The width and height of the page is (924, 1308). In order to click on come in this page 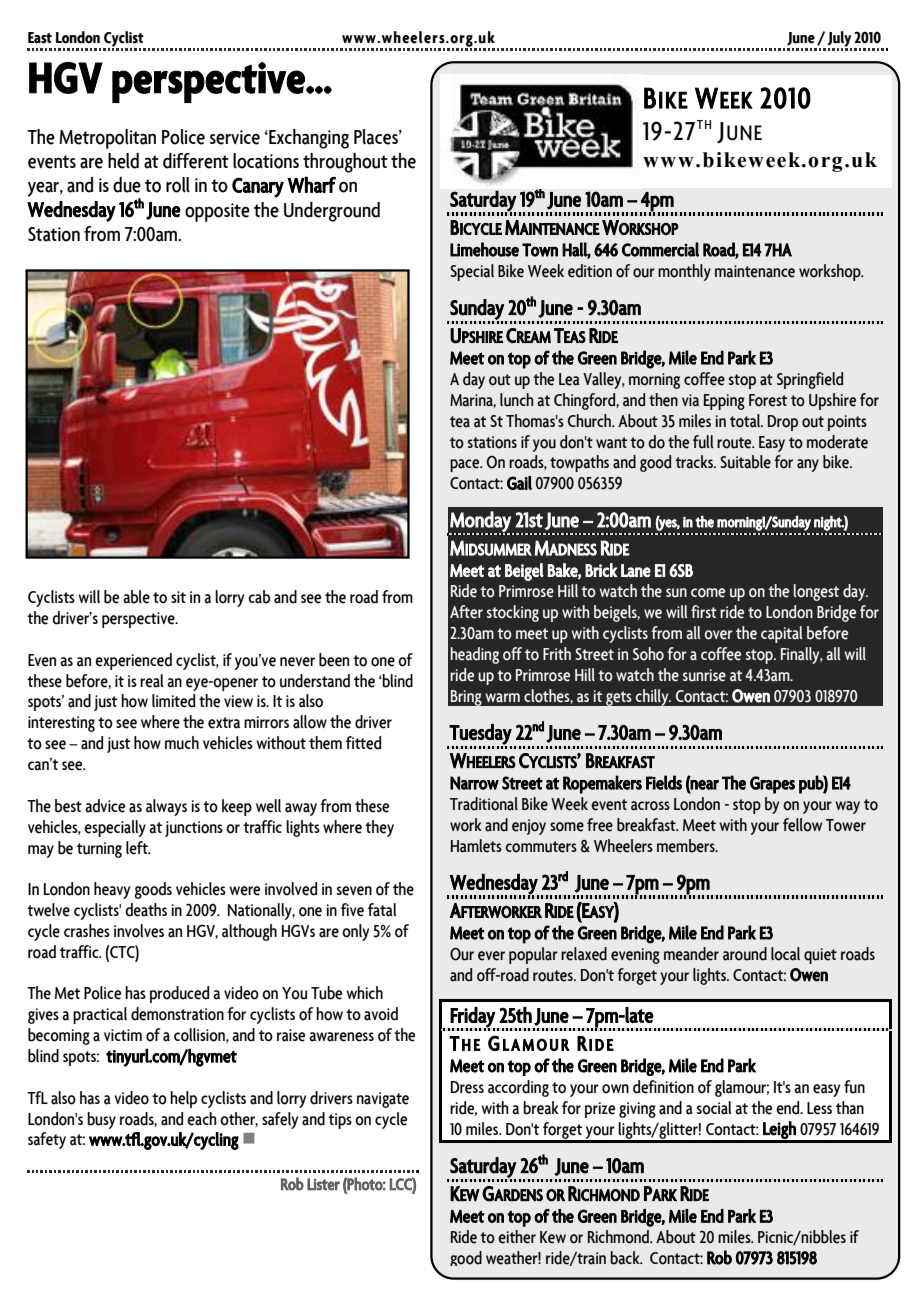, I will do `click(708, 593)`.
